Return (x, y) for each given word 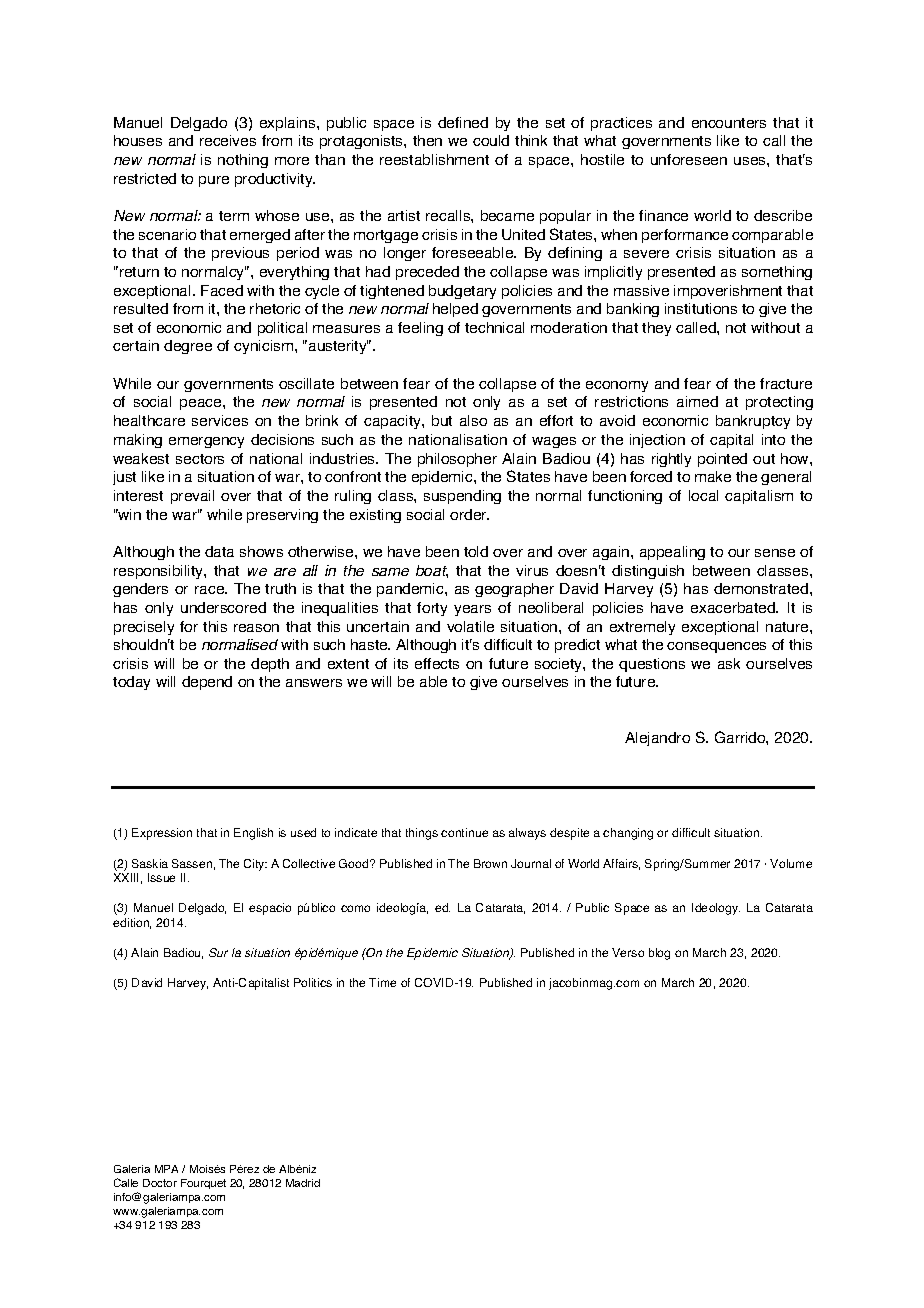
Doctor (160, 1183)
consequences (716, 647)
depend (207, 683)
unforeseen (689, 159)
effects (437, 663)
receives (228, 140)
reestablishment (434, 159)
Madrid (303, 1183)
